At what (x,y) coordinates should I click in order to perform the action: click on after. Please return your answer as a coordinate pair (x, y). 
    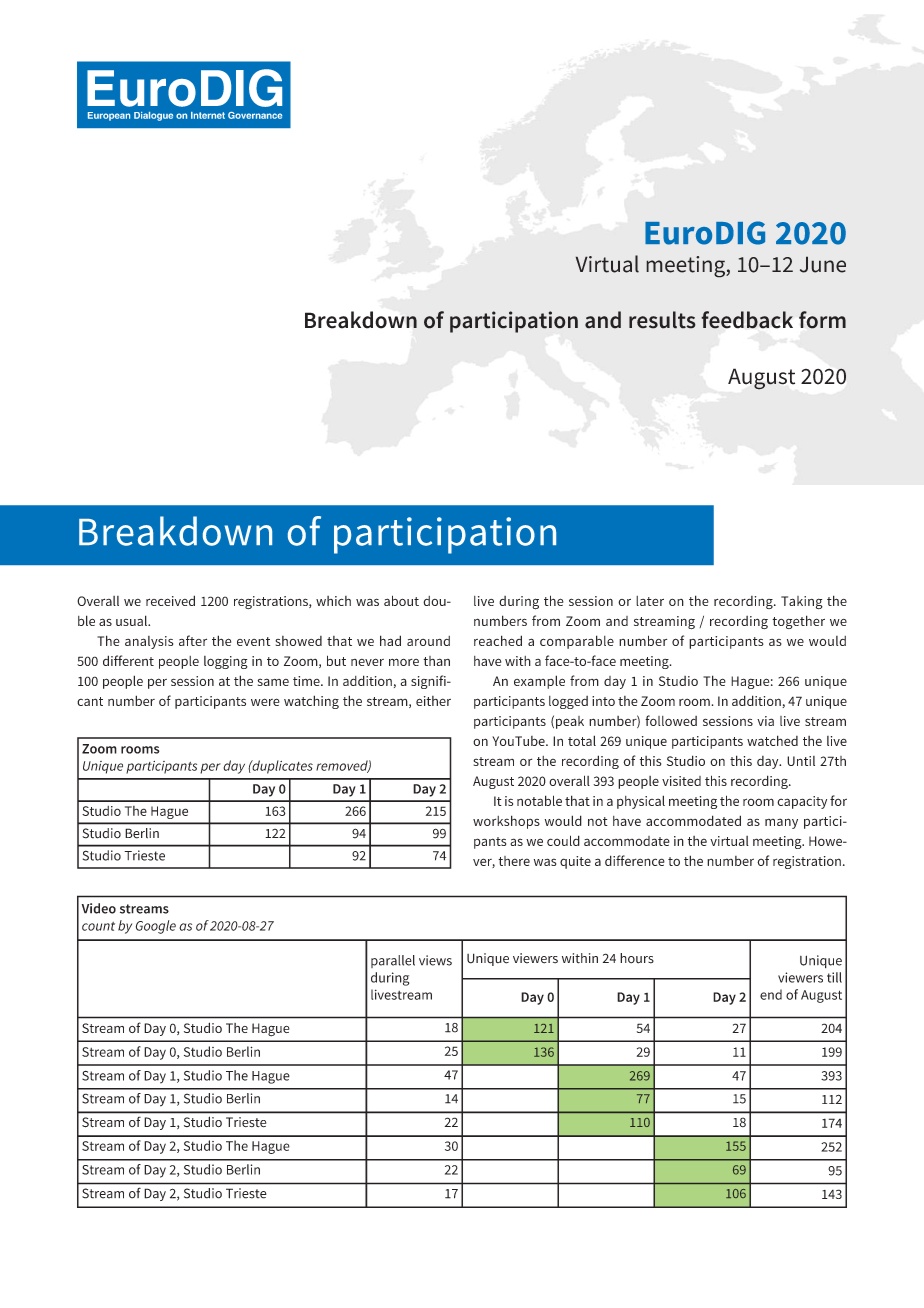
    Looking at the image, I should click on (193, 640).
